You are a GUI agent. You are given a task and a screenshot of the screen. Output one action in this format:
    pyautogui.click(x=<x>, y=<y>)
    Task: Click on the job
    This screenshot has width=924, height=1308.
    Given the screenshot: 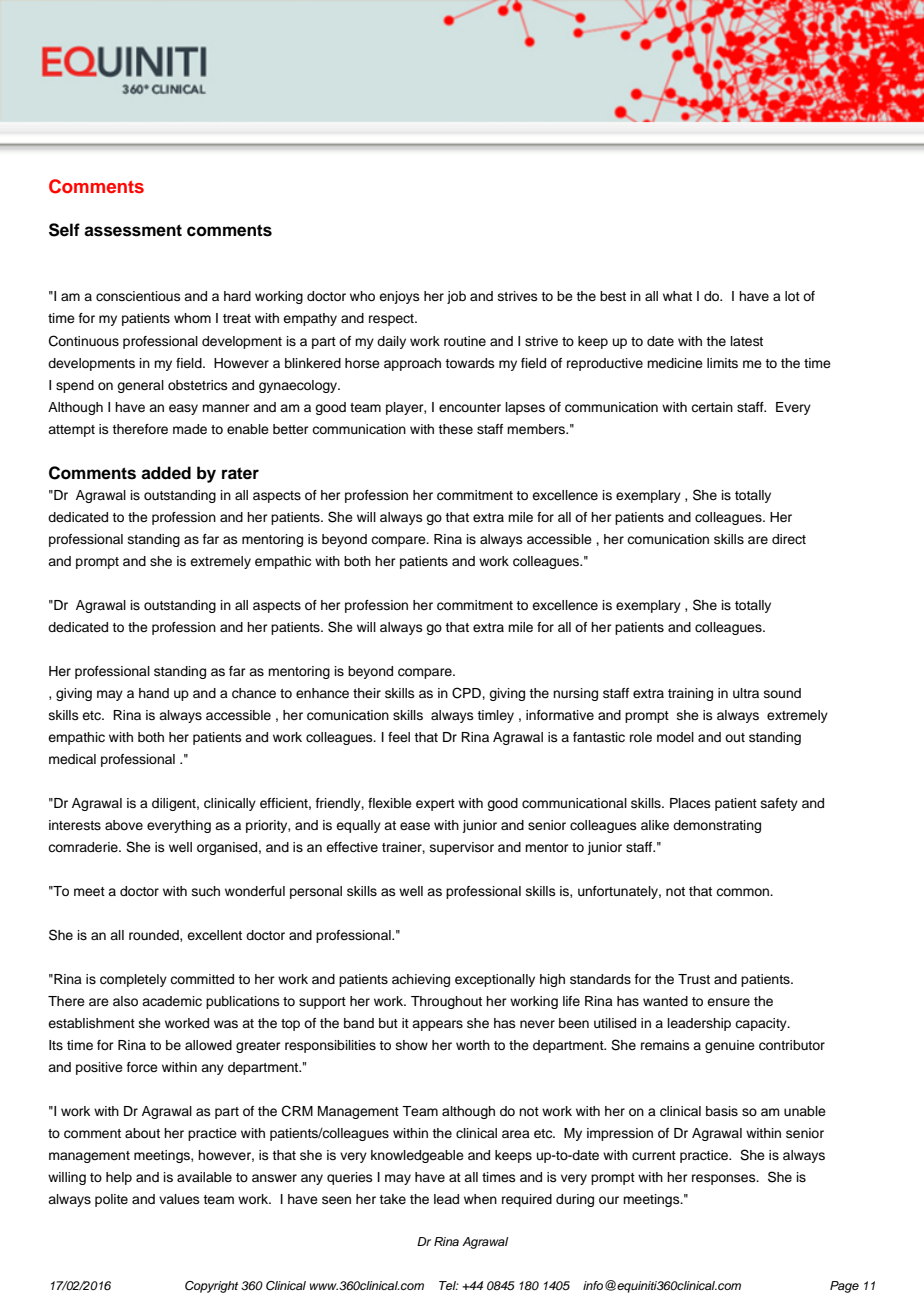 What is the action you would take?
    pyautogui.click(x=456, y=297)
